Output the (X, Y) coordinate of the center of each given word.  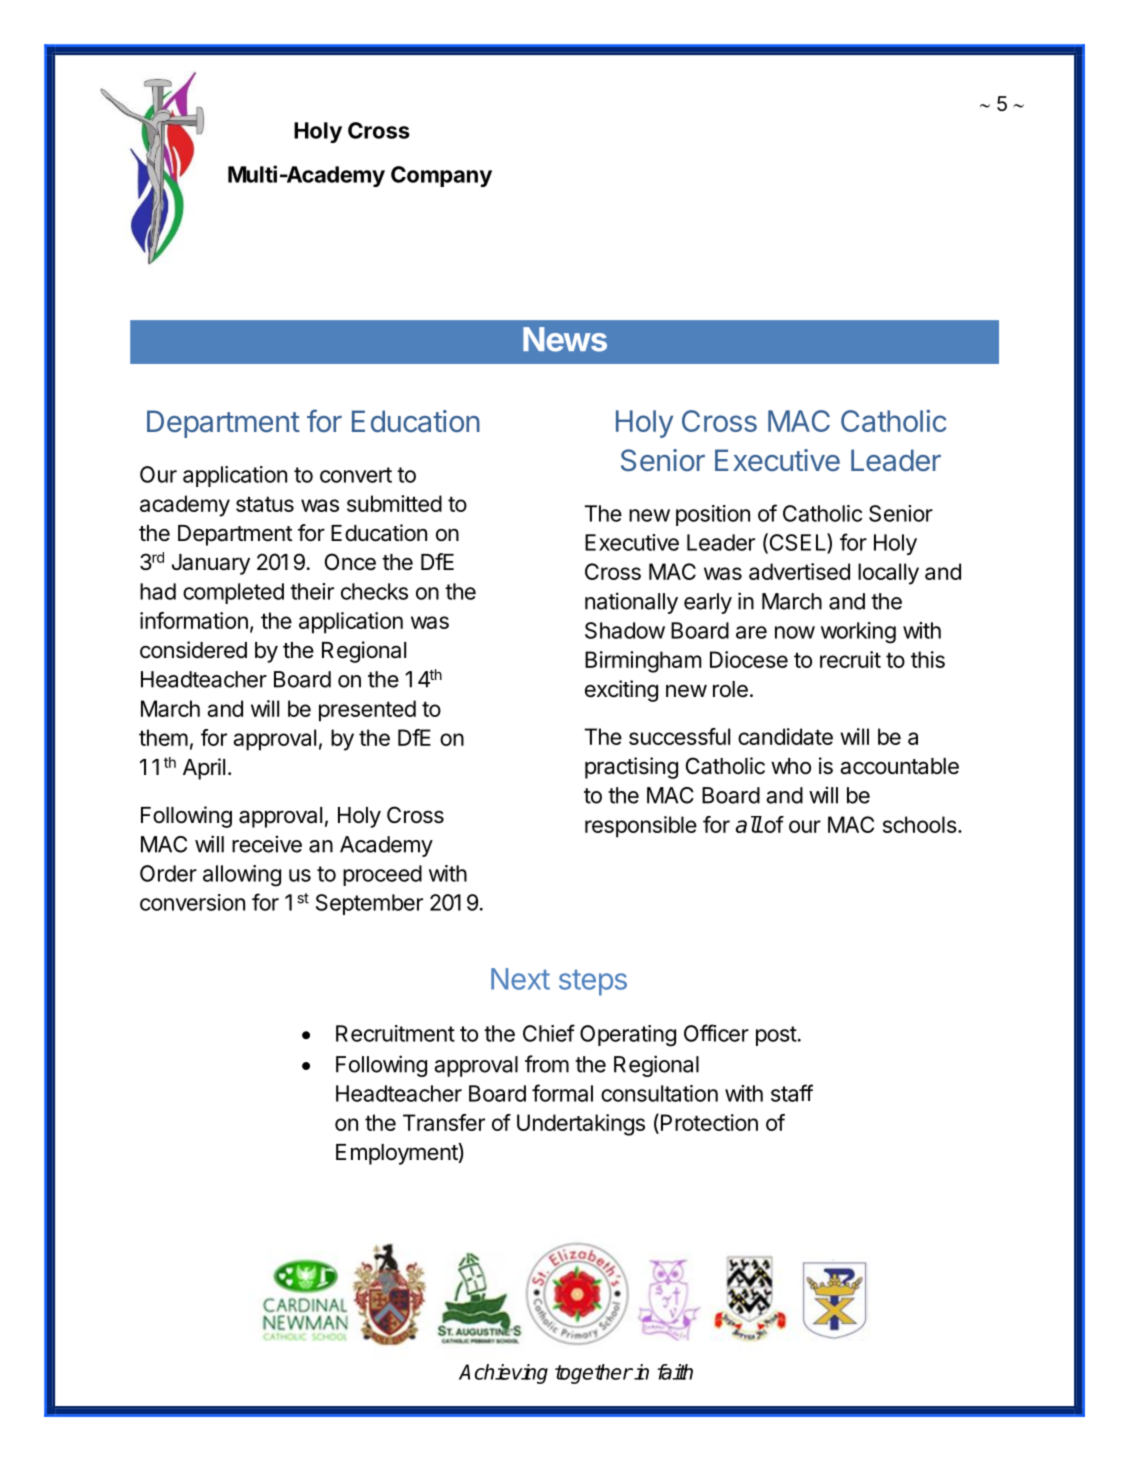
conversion (192, 902)
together (594, 1374)
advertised (799, 571)
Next (520, 979)
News (565, 339)
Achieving (503, 1374)
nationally (631, 603)
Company (441, 176)
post (776, 1036)
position (713, 515)
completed (233, 593)
